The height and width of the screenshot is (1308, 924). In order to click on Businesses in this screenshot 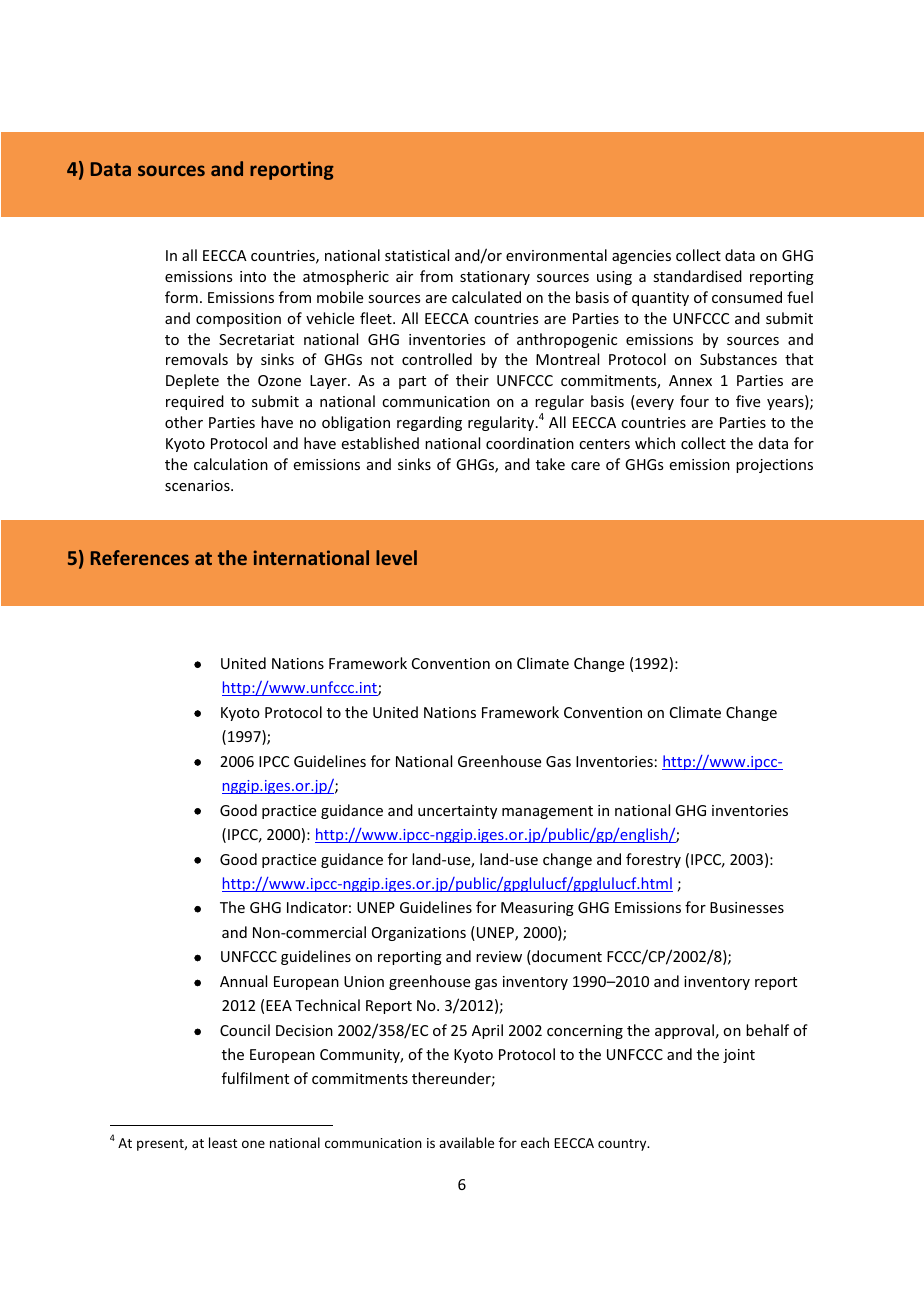, I will do `click(747, 907)`.
